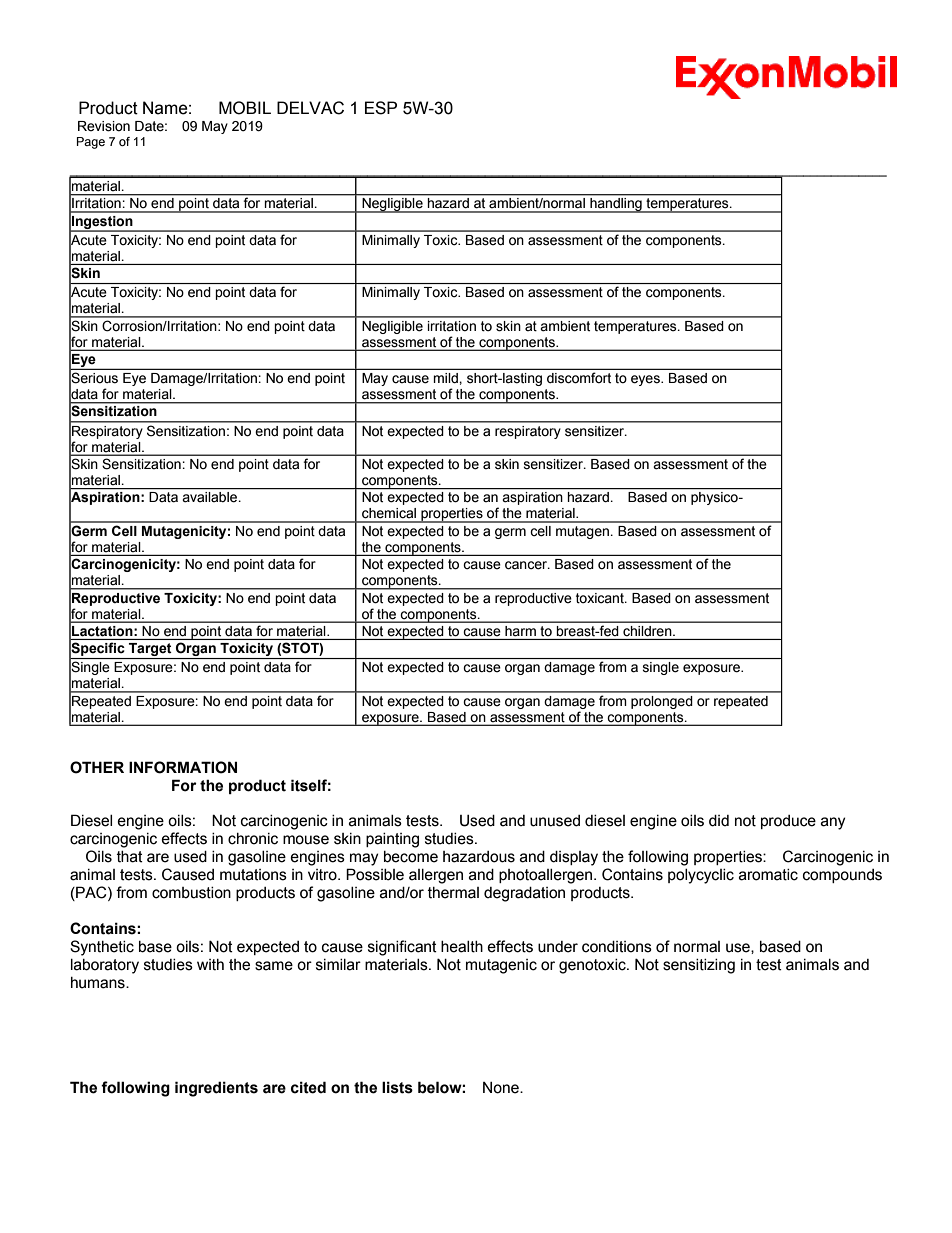 This screenshot has width=952, height=1233. Describe the element at coordinates (183, 767) in the screenshot. I see `INFORMATION` at that location.
